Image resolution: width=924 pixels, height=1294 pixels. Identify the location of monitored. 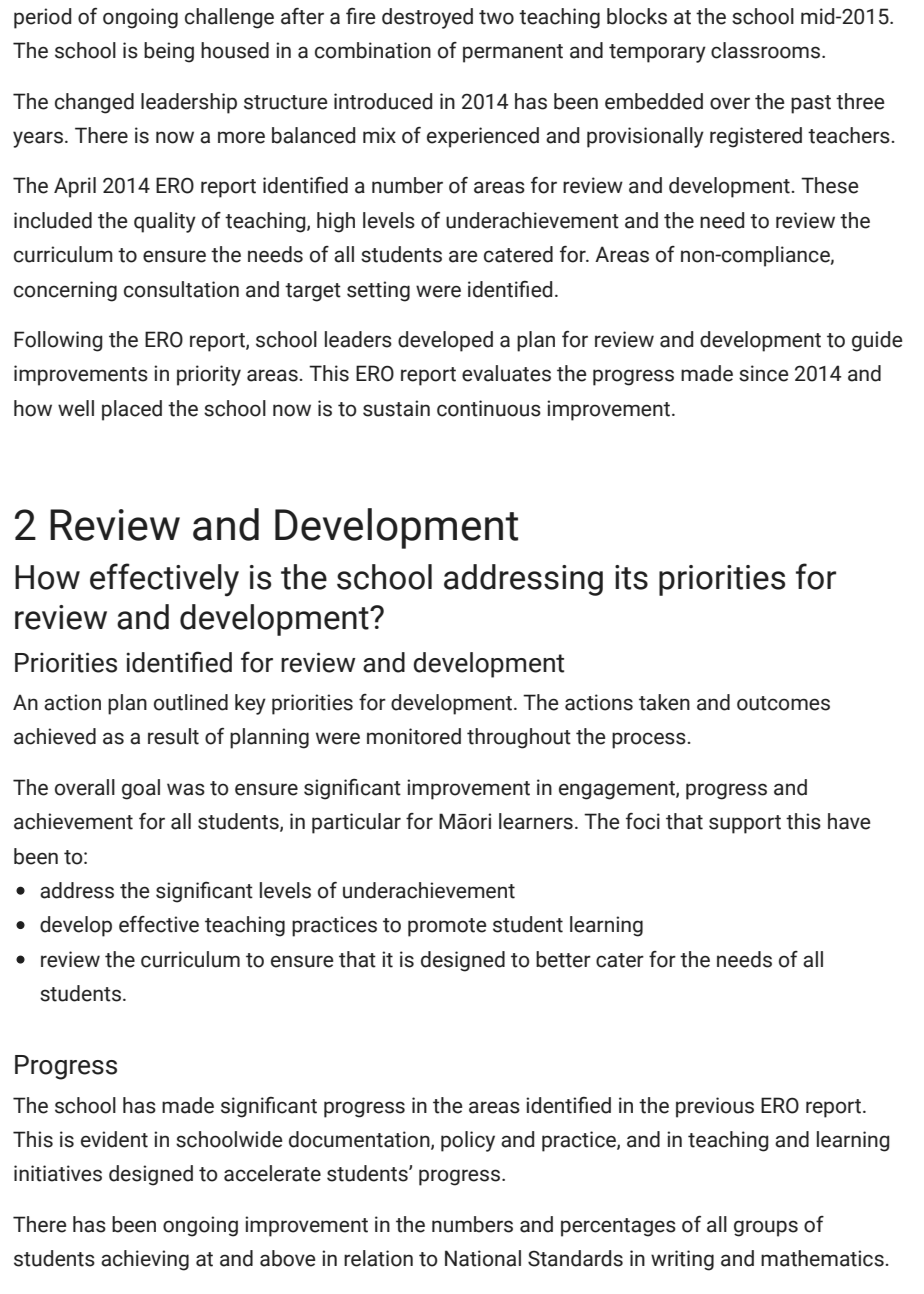
(414, 736).
